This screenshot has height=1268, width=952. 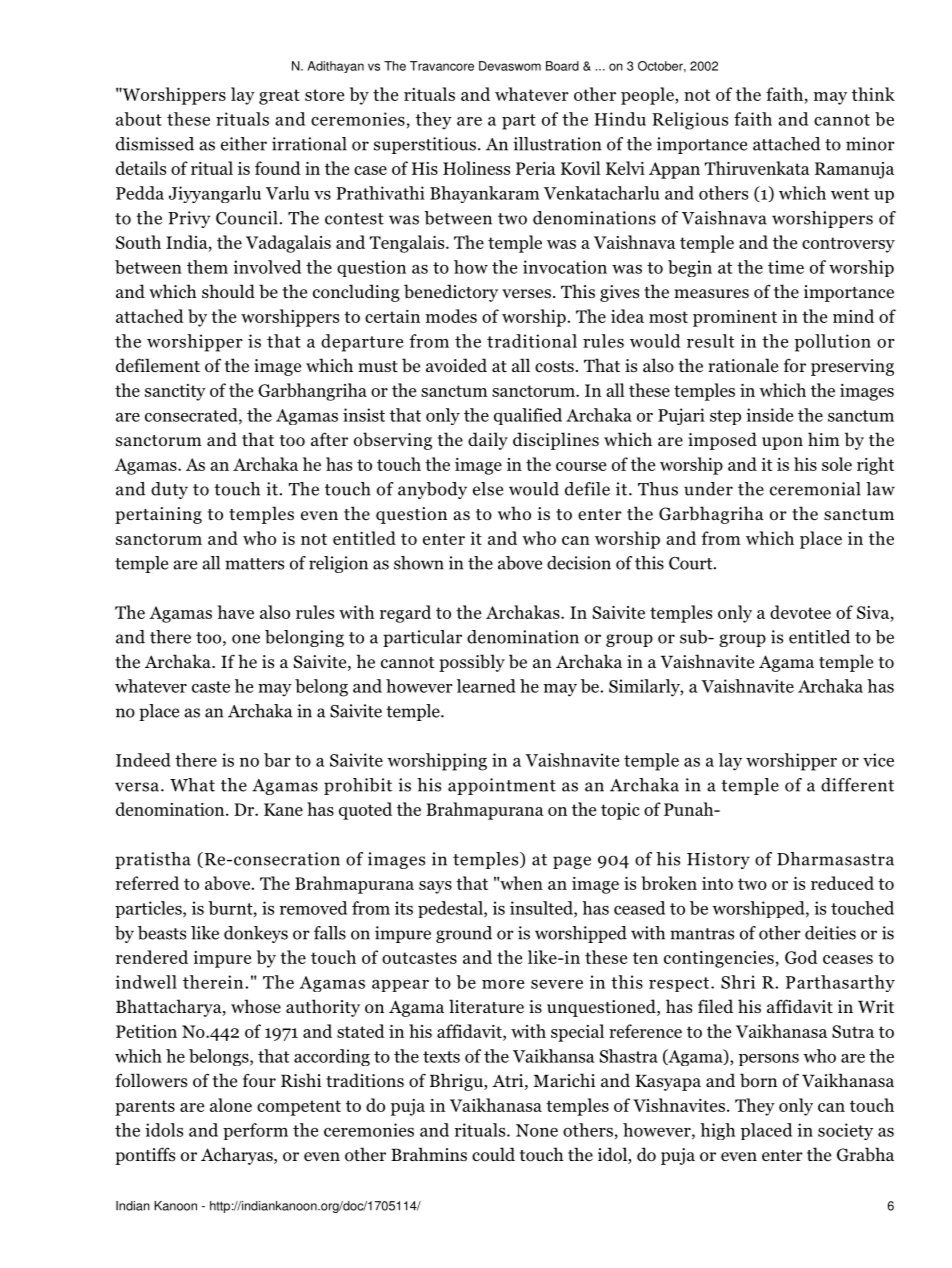 What do you see at coordinates (169, 490) in the screenshot?
I see `duty` at bounding box center [169, 490].
